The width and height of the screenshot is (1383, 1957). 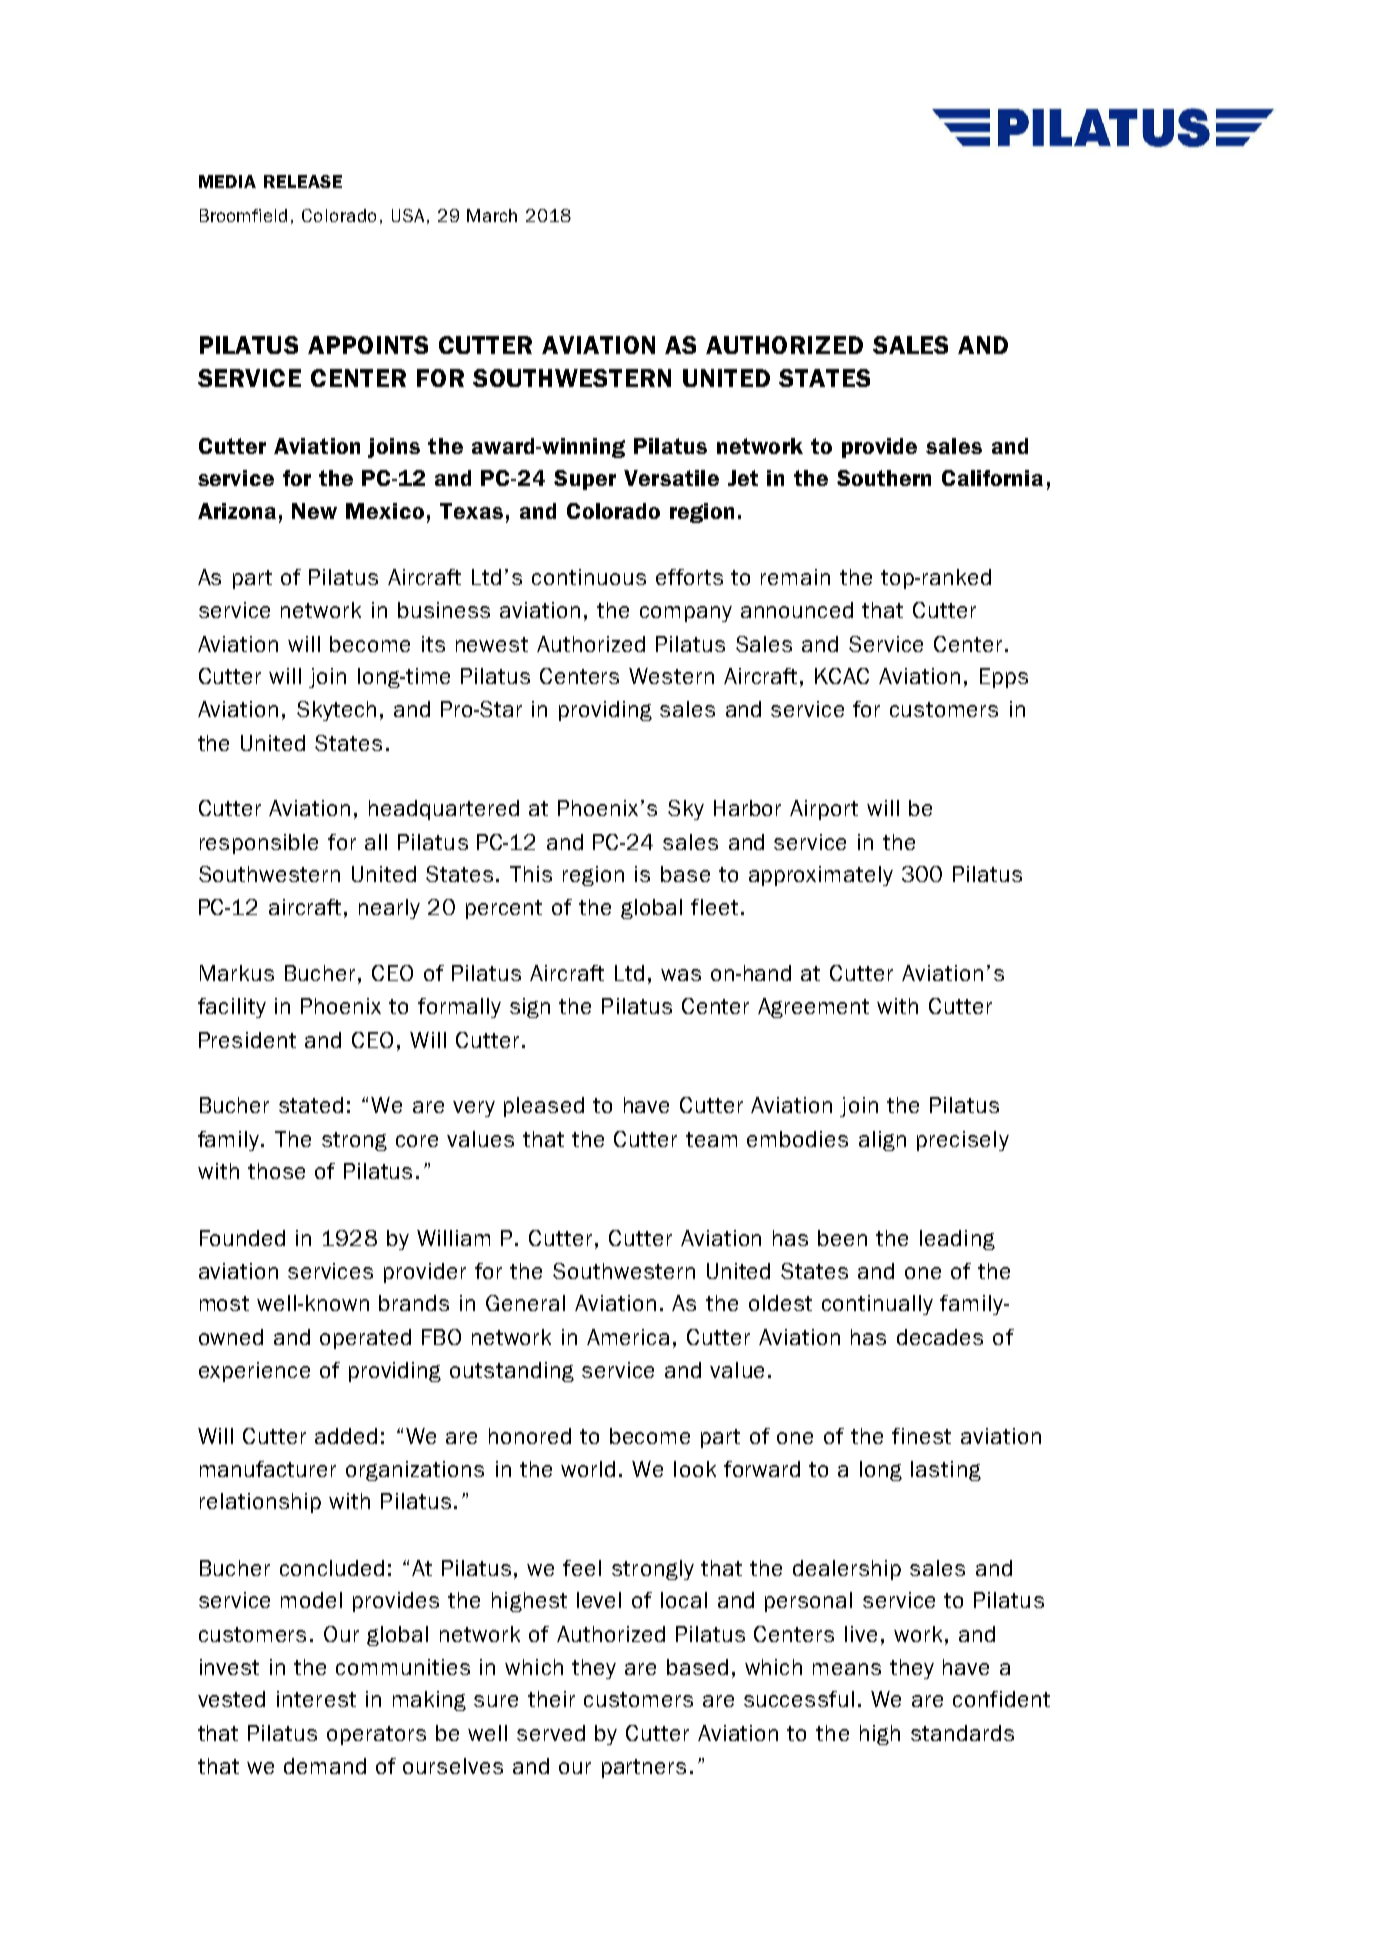 I want to click on stated, so click(x=311, y=1105).
